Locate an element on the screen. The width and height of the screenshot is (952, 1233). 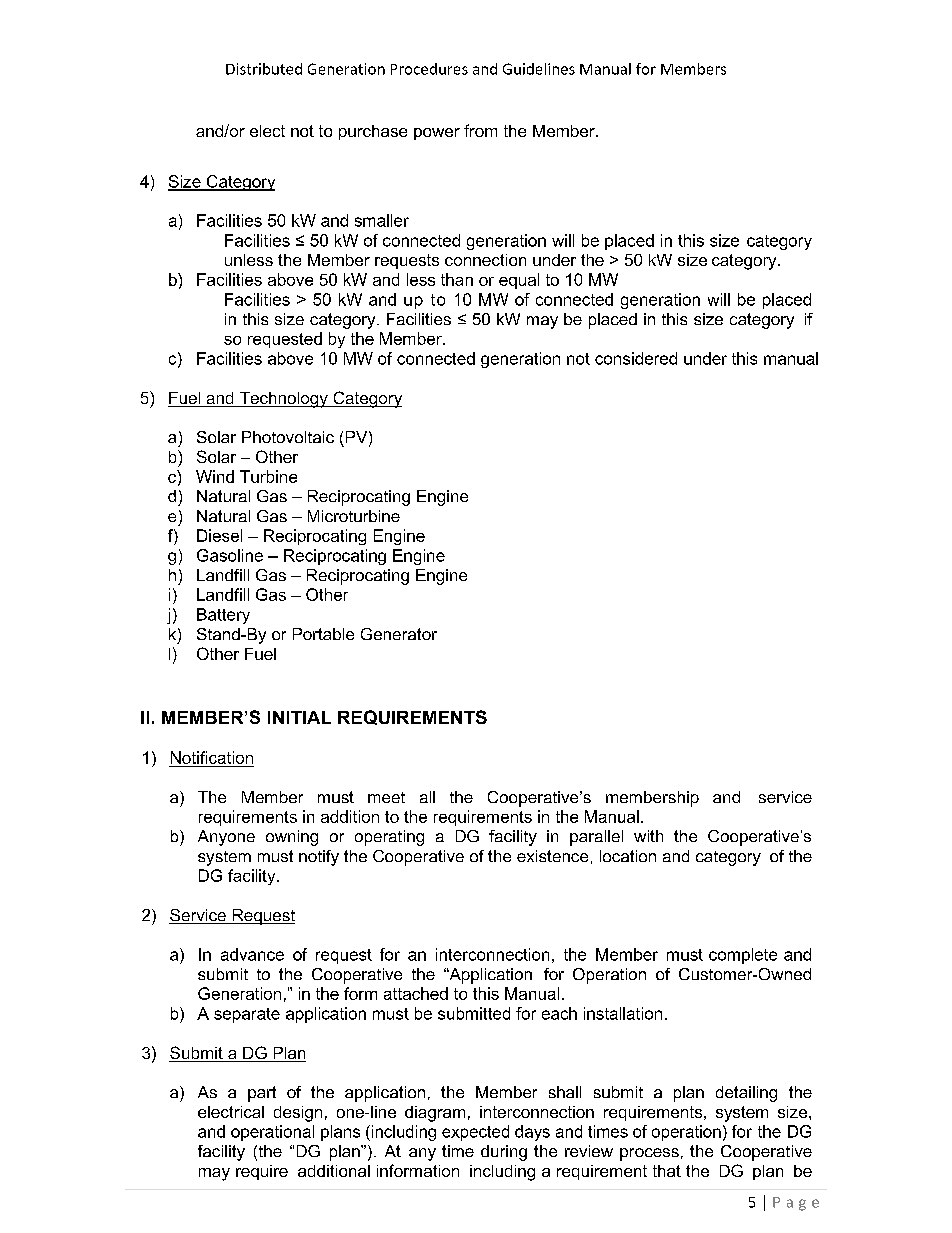
Portable is located at coordinates (323, 634).
